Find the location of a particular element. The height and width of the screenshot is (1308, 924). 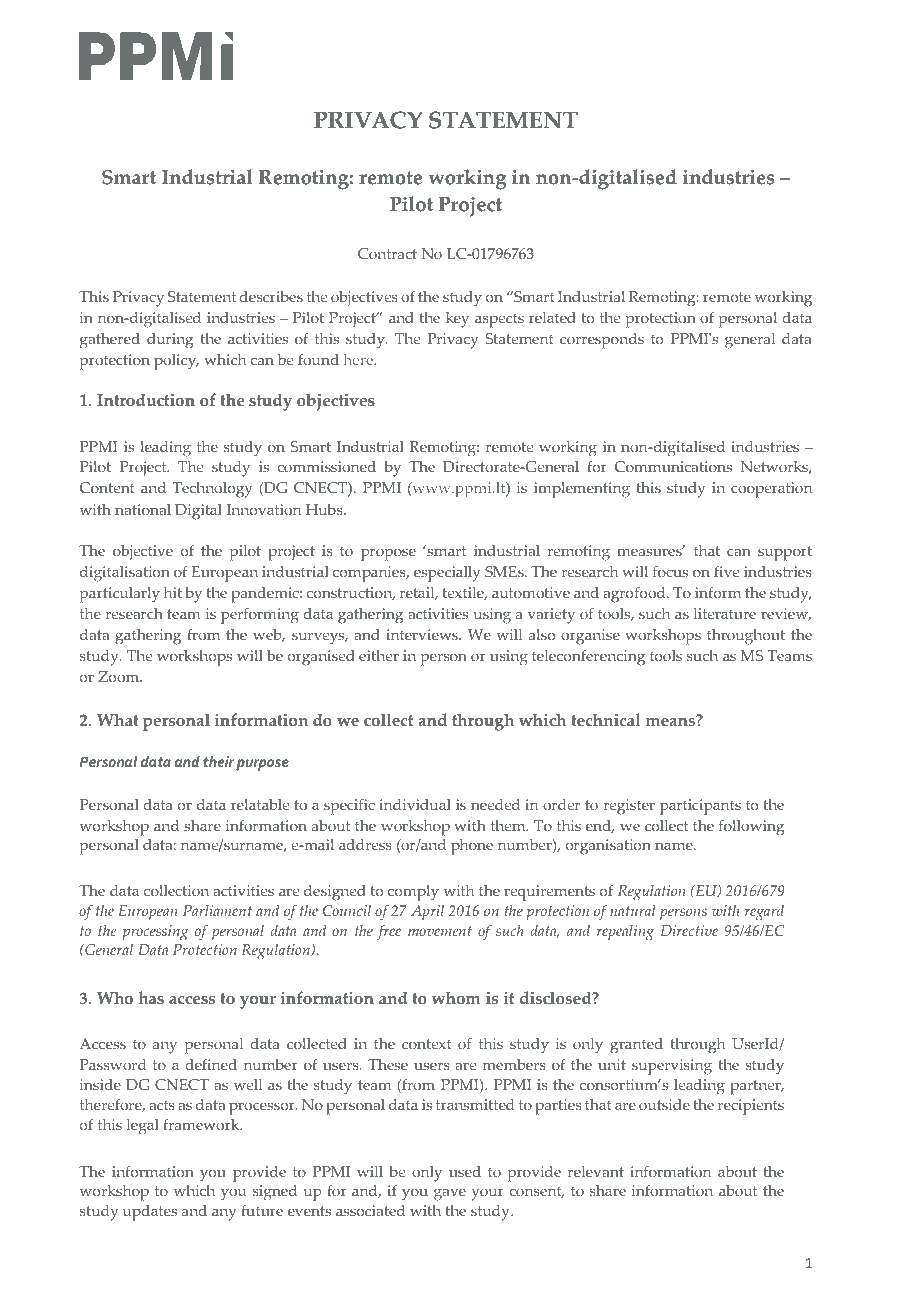

key is located at coordinates (457, 320).
